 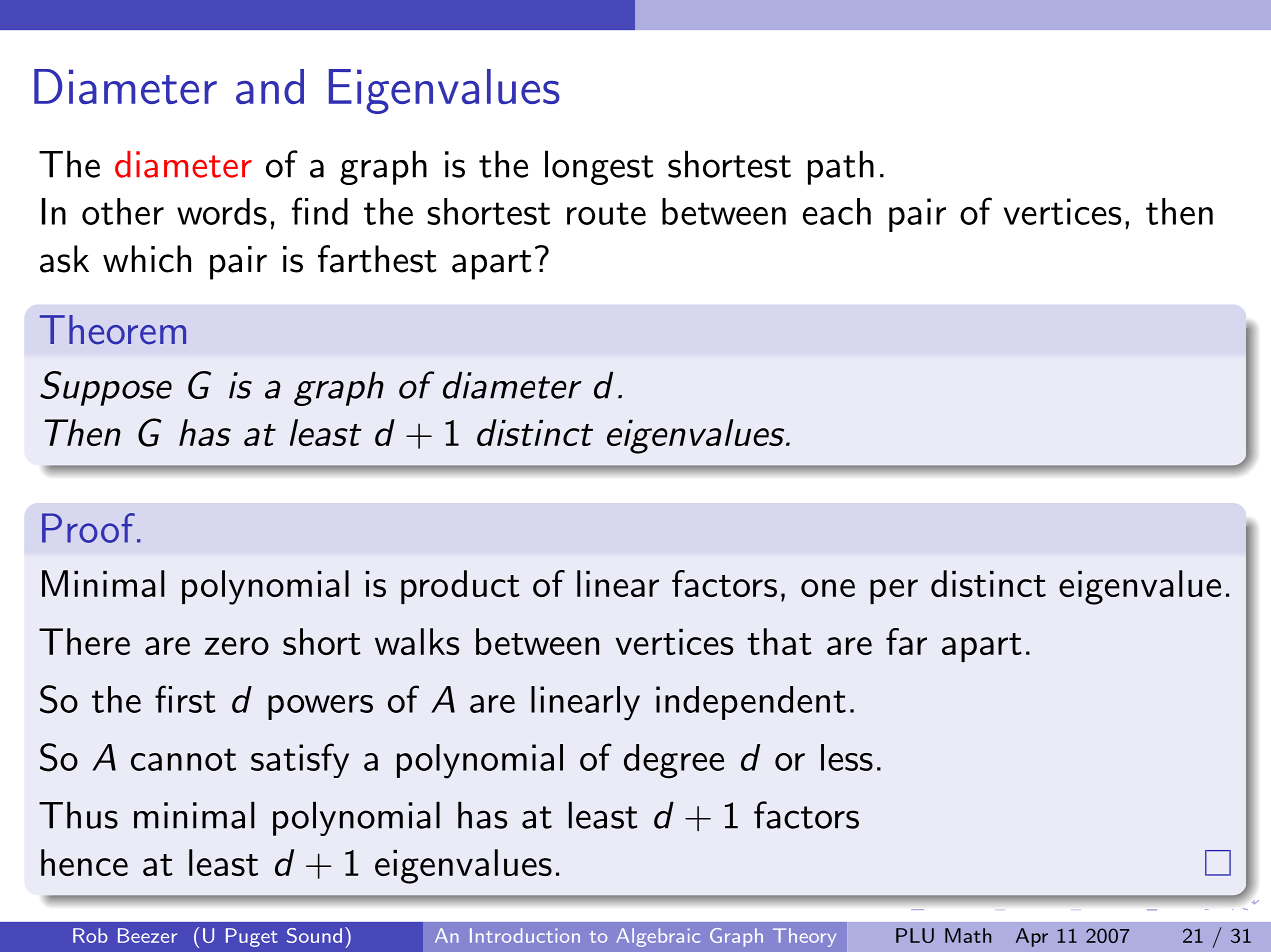 What do you see at coordinates (113, 330) in the screenshot?
I see `Theorem` at bounding box center [113, 330].
